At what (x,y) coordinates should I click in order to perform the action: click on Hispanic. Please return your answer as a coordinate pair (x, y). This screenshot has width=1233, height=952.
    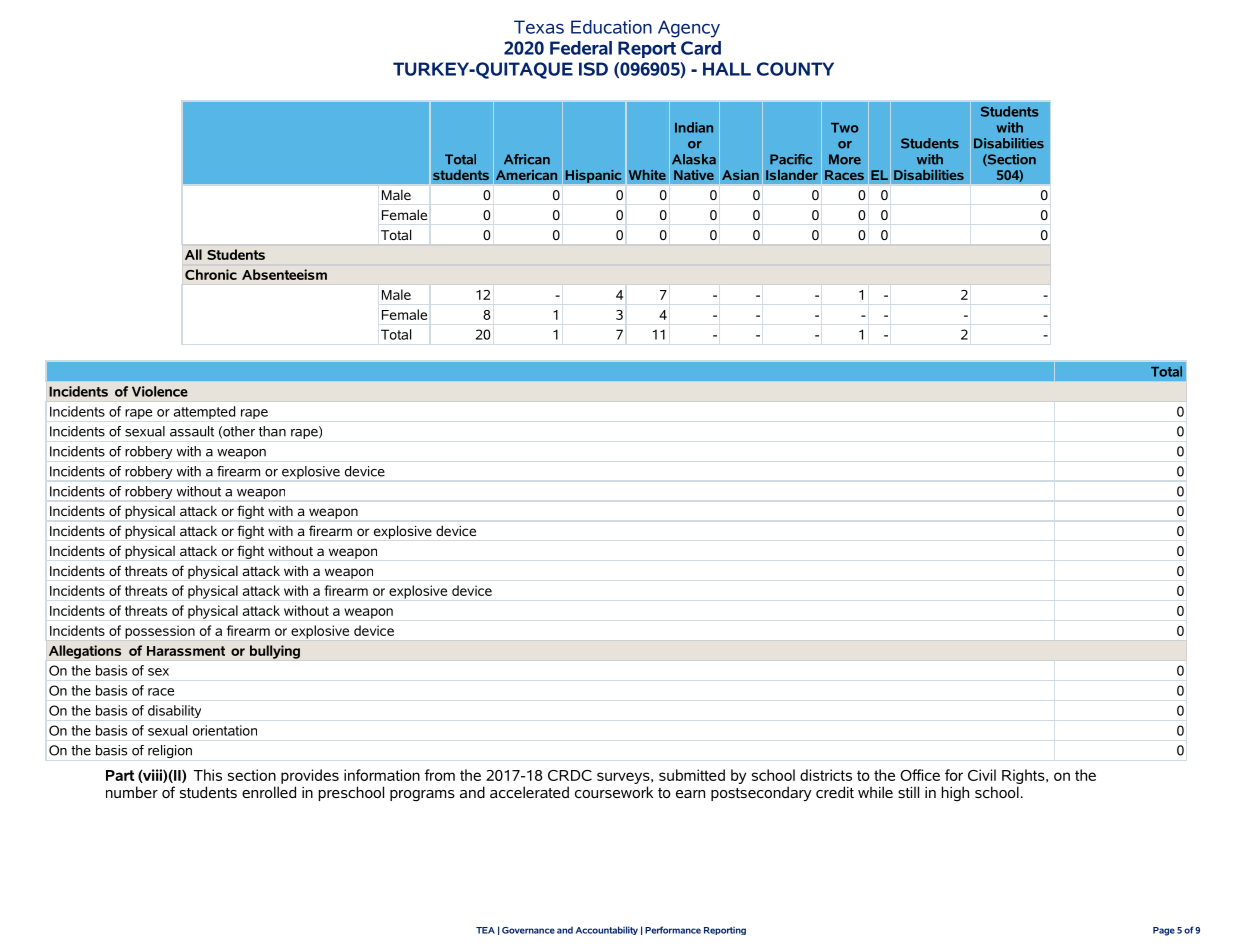
    Looking at the image, I should click on (593, 176).
